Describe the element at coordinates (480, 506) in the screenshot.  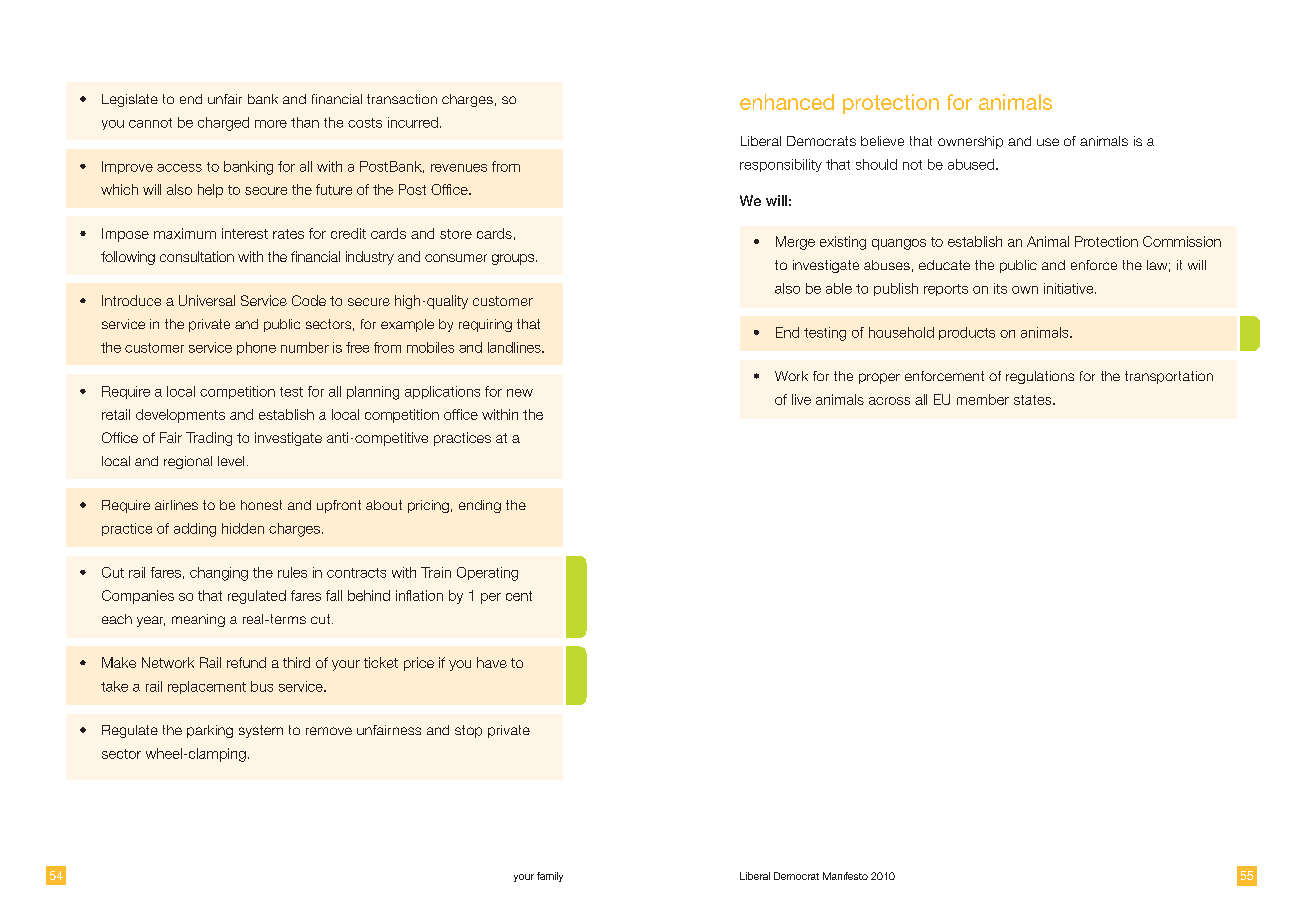
I see `ending` at that location.
